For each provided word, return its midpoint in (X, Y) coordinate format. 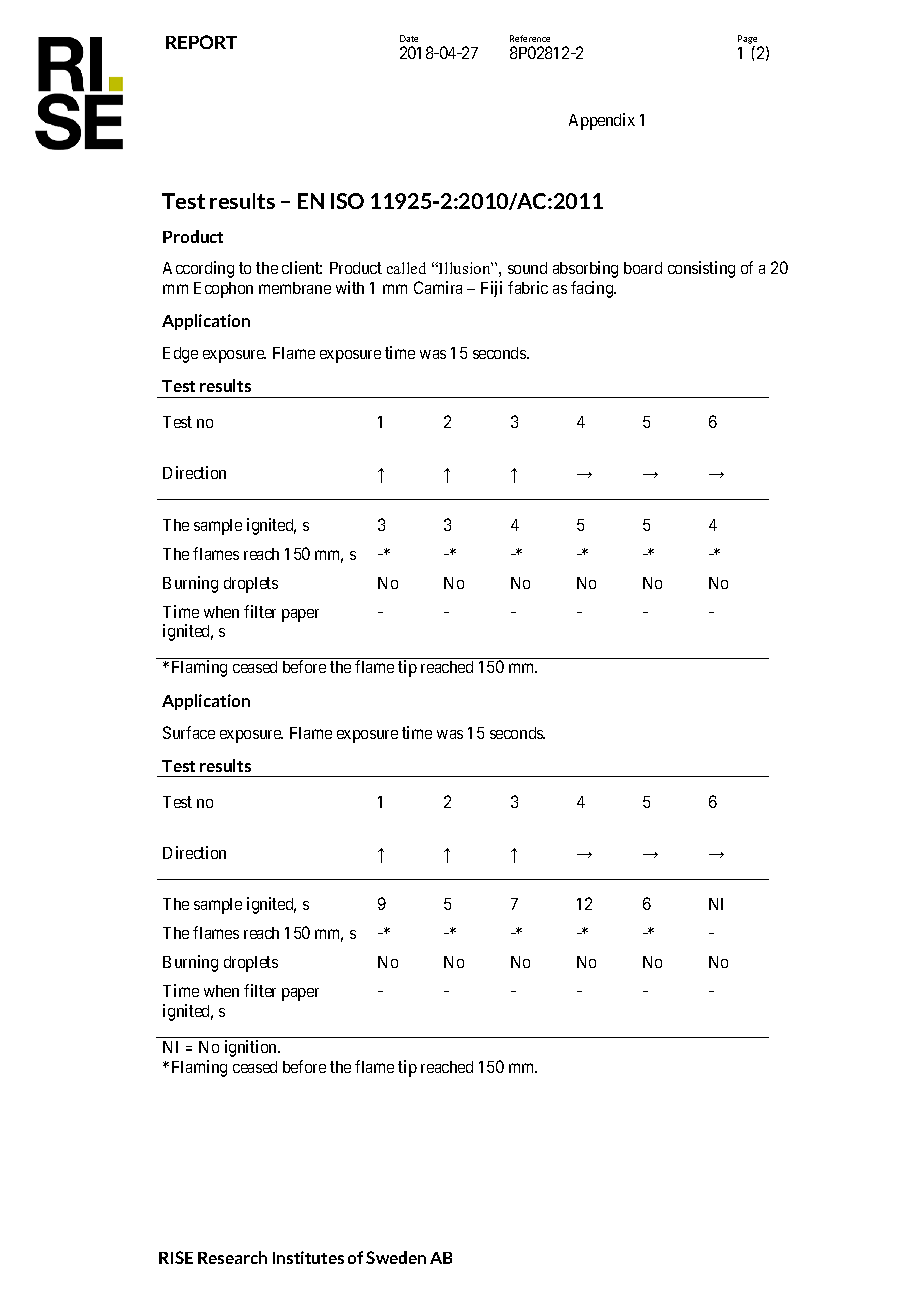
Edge (180, 355)
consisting (701, 269)
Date (409, 38)
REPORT (201, 42)
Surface (189, 732)
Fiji (491, 289)
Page (747, 39)
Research (232, 1257)
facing (593, 289)
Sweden (396, 1257)
